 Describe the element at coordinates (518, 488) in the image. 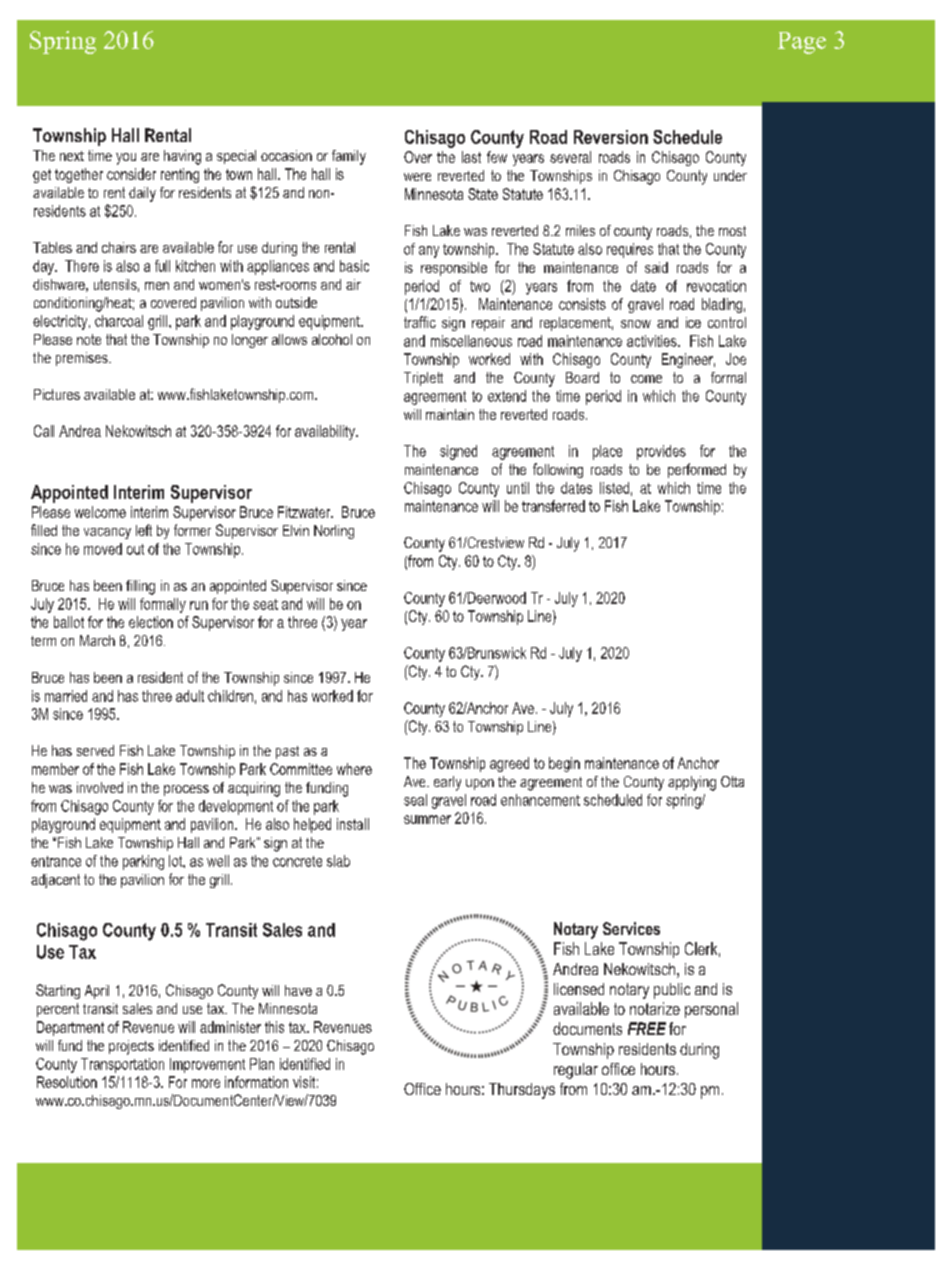

I see `until` at that location.
